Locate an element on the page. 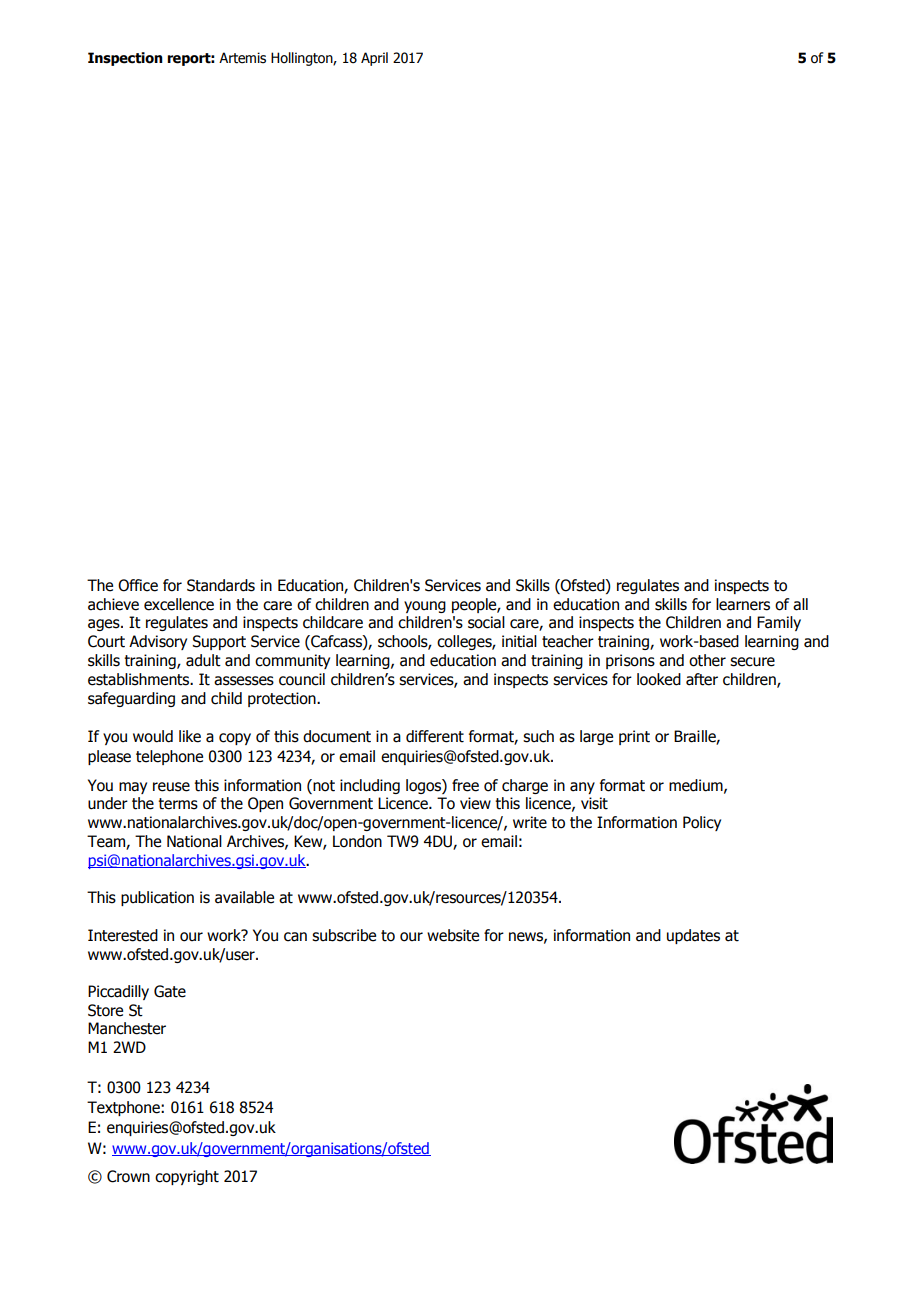  Policy is located at coordinates (702, 823).
